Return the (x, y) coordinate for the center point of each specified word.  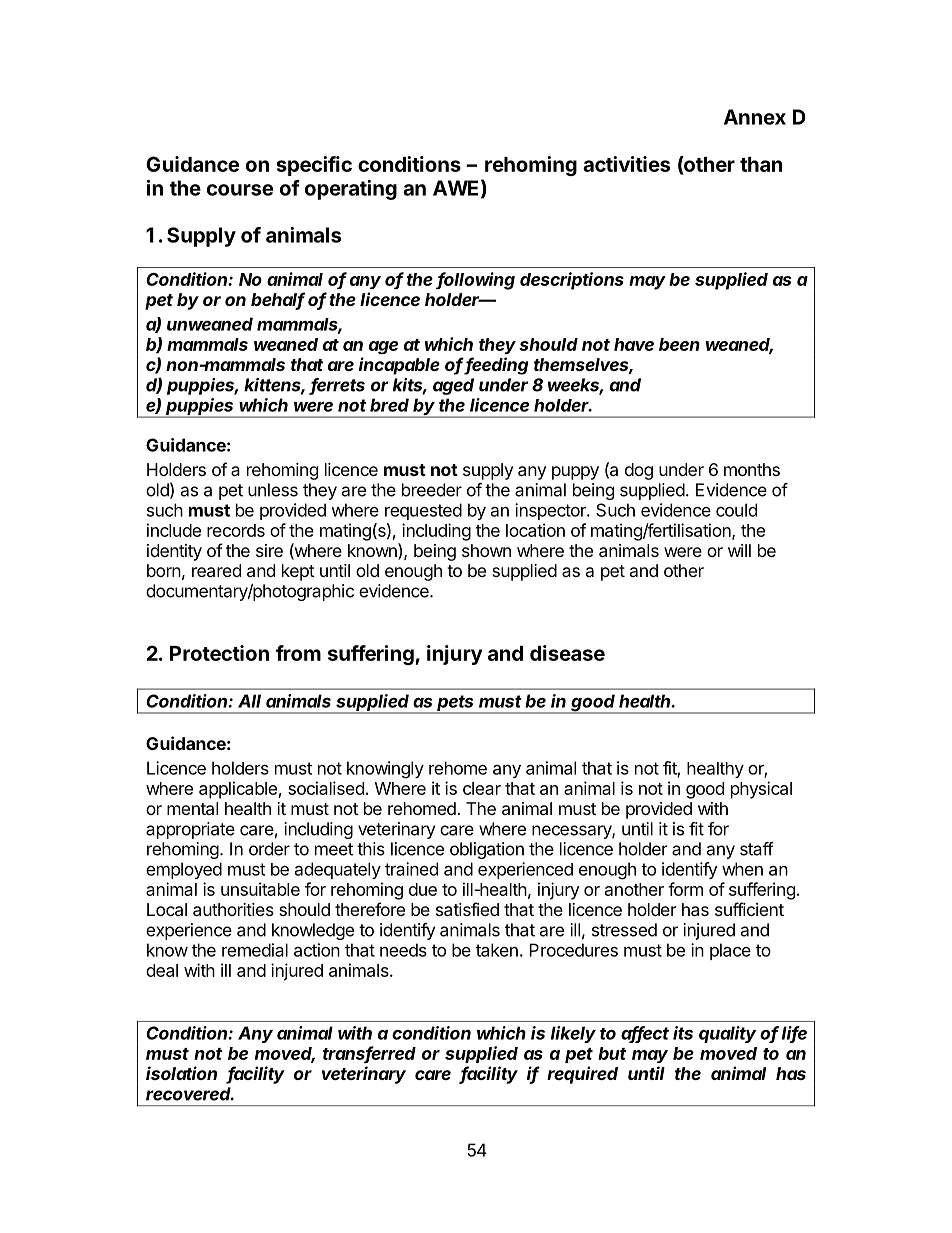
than (761, 164)
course (240, 190)
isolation (181, 1073)
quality (727, 1034)
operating (351, 190)
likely (573, 1034)
